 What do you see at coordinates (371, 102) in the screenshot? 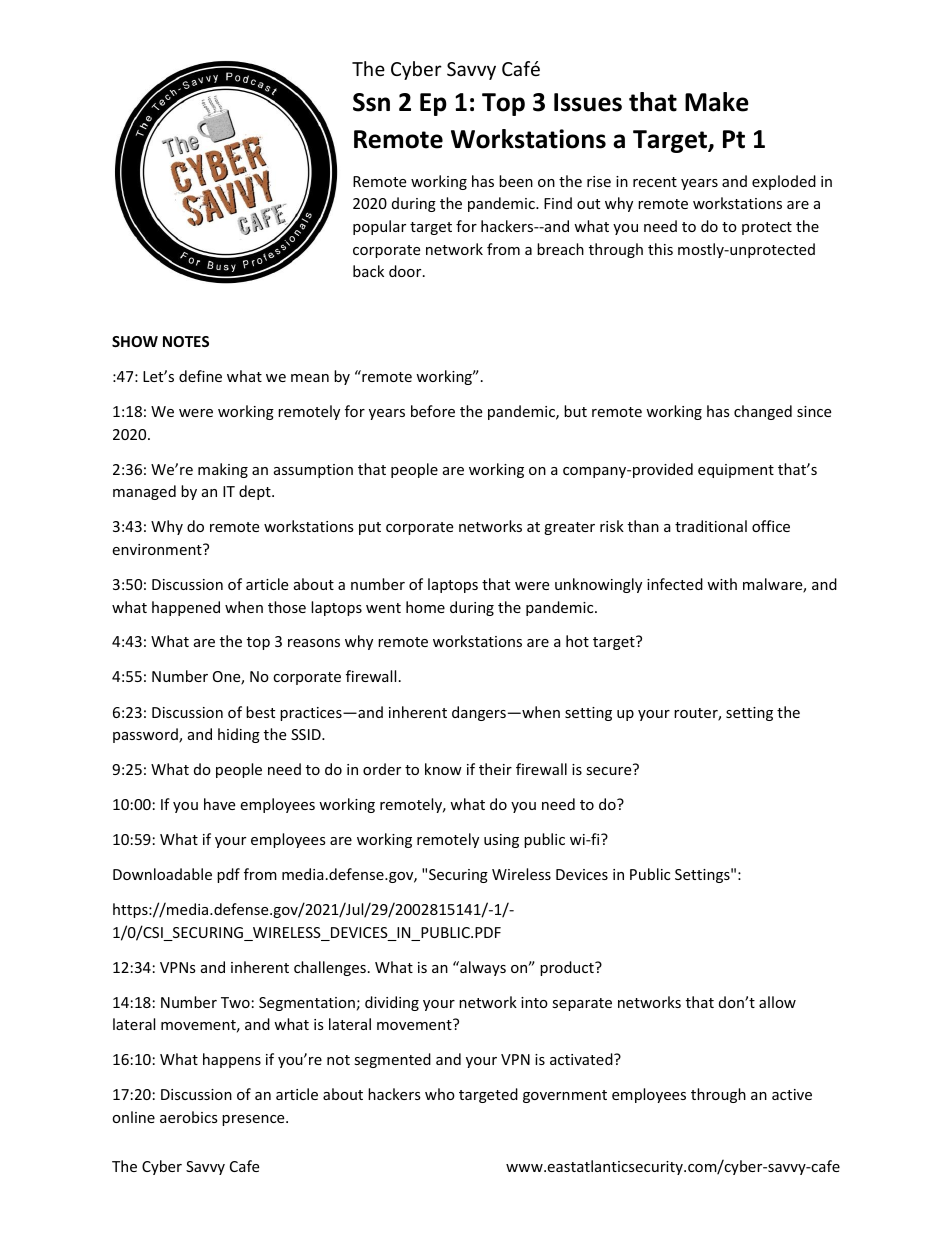
I see `Ssn` at bounding box center [371, 102].
